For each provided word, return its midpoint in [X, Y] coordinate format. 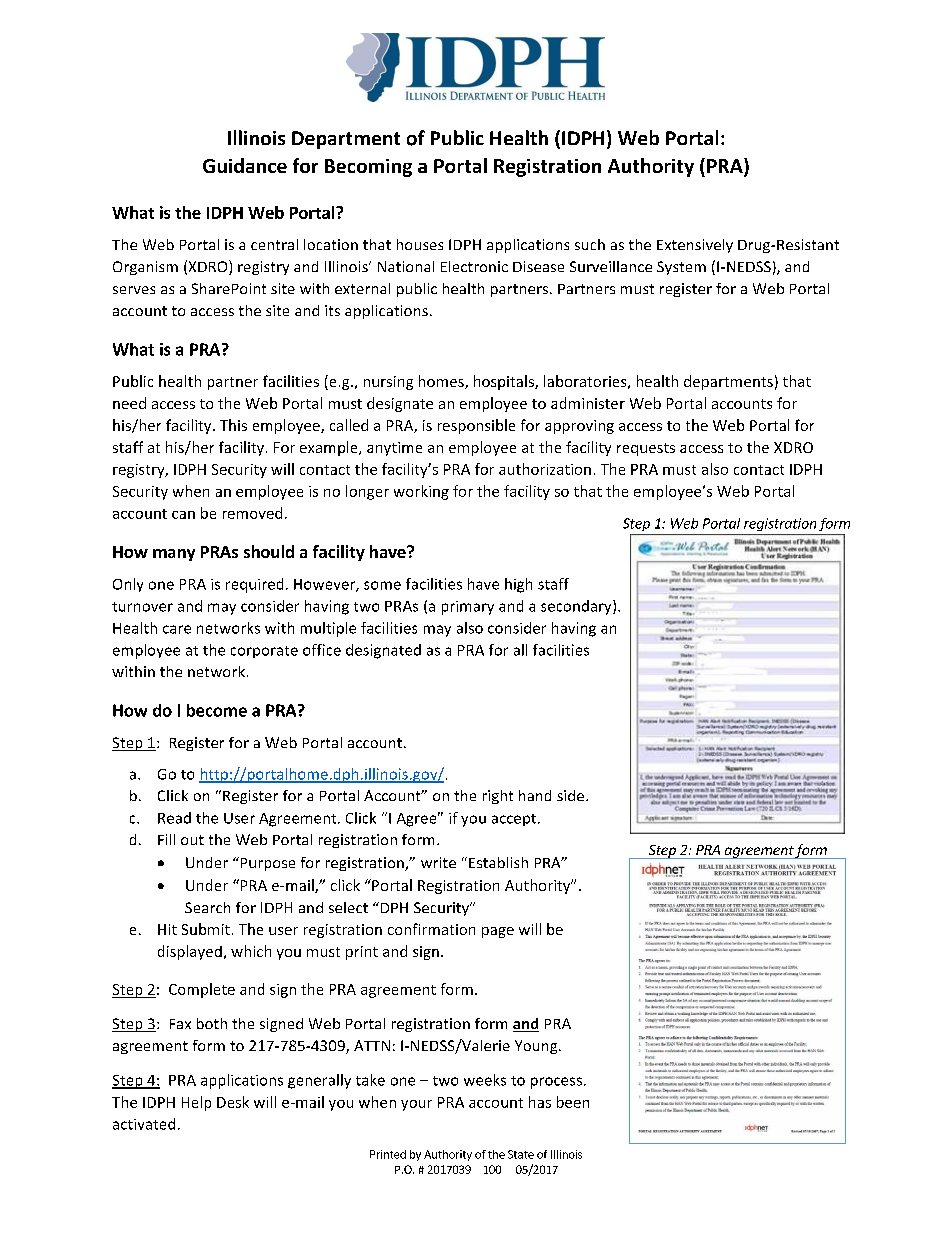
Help [196, 1103]
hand [535, 795]
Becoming [368, 168]
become [217, 710]
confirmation [431, 929]
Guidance [245, 165]
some [382, 585]
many [174, 555]
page [498, 932]
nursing [388, 383]
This [233, 425]
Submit [206, 929]
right [498, 797]
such [590, 244]
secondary [577, 607]
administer [588, 403]
